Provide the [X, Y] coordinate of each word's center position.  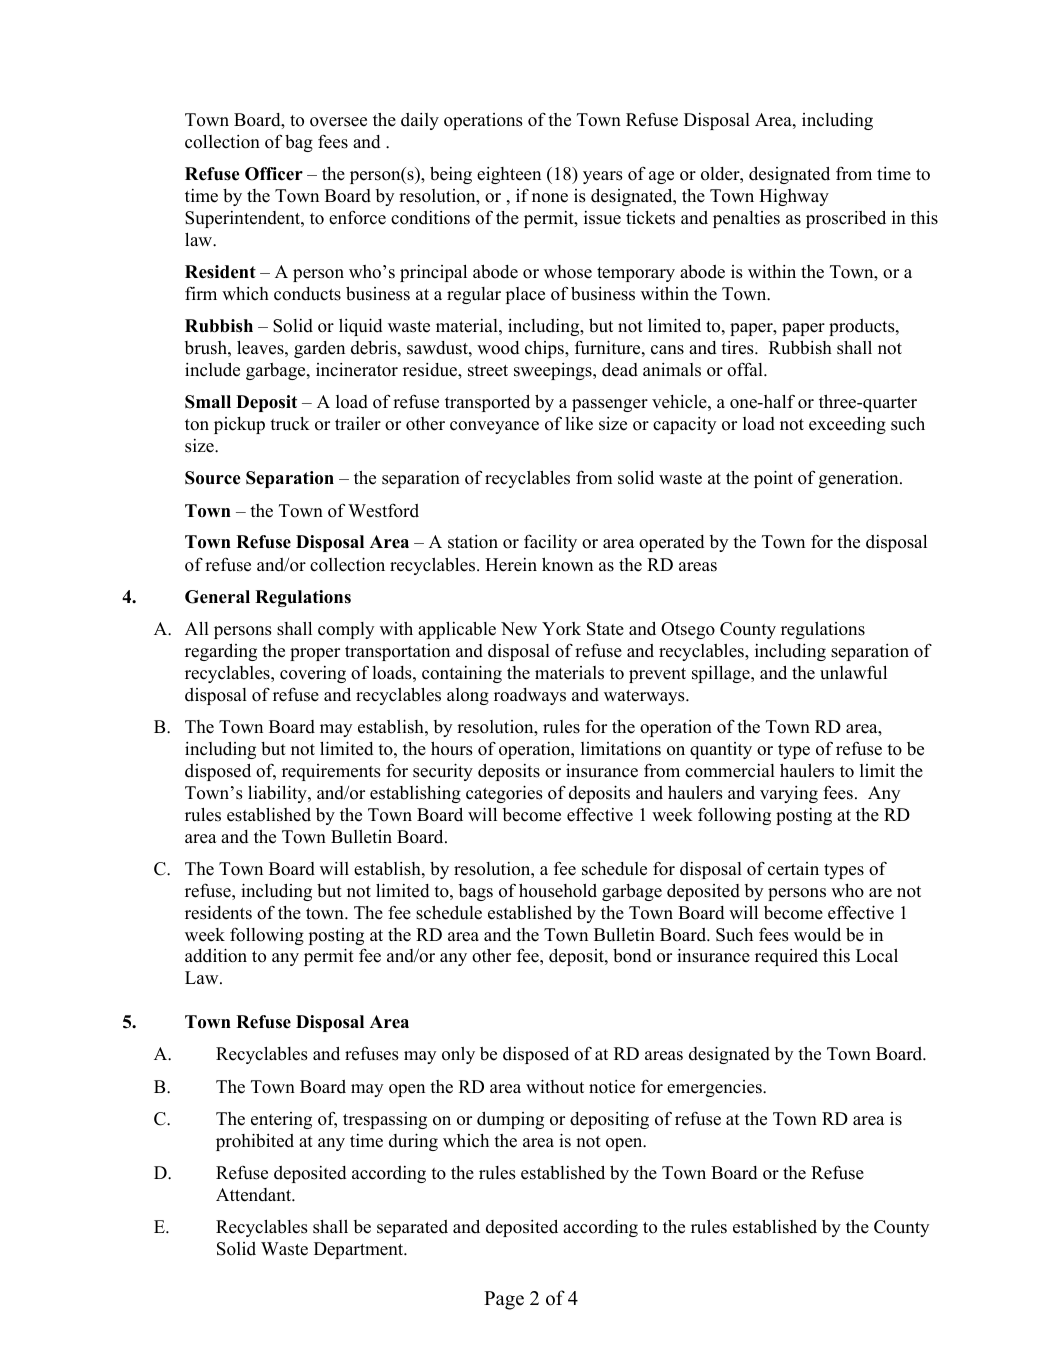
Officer [274, 174]
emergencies [715, 1088]
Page [504, 1300]
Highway [794, 197]
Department [360, 1250]
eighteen [509, 175]
